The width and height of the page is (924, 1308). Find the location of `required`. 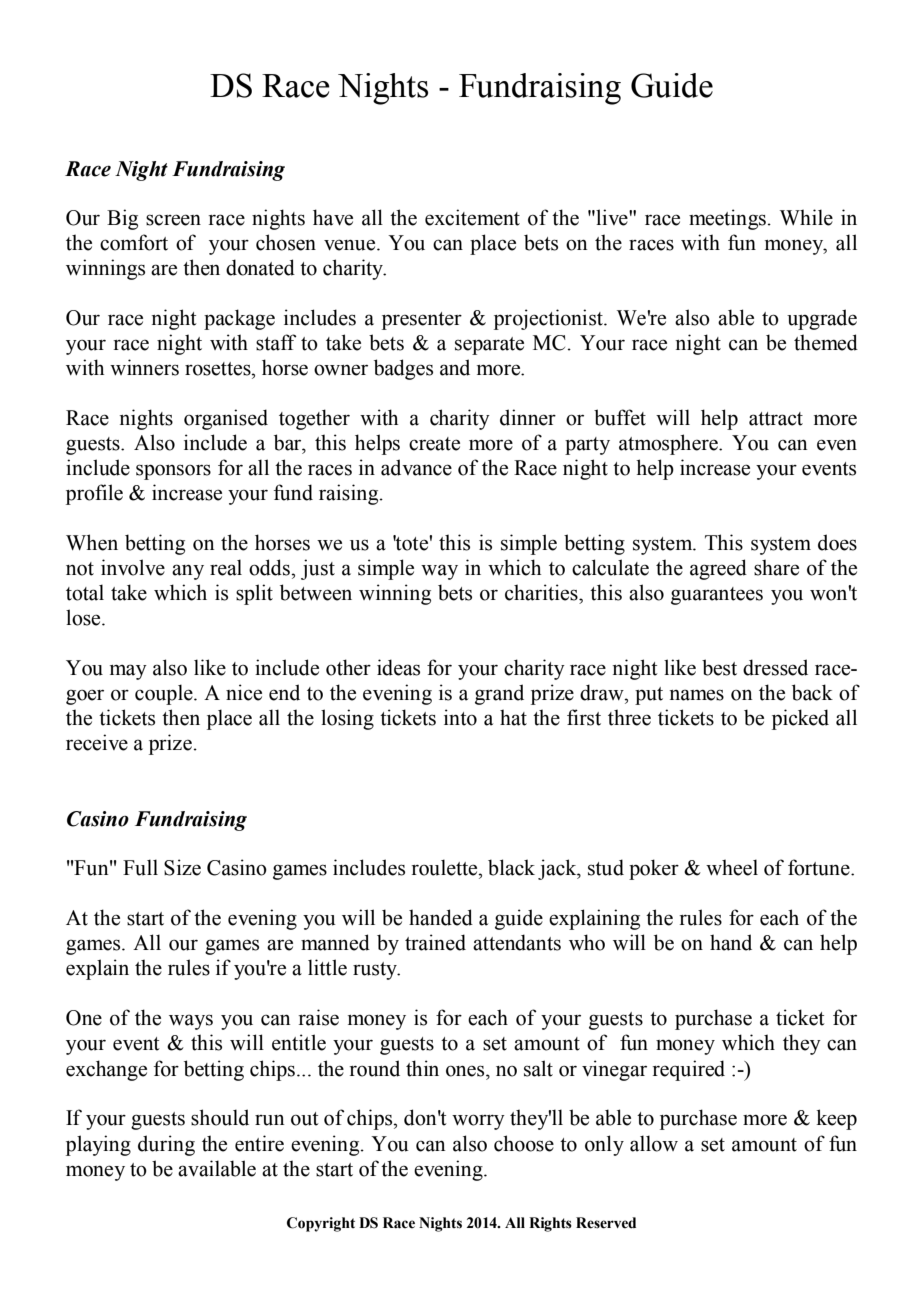

required is located at coordinates (689, 1070).
